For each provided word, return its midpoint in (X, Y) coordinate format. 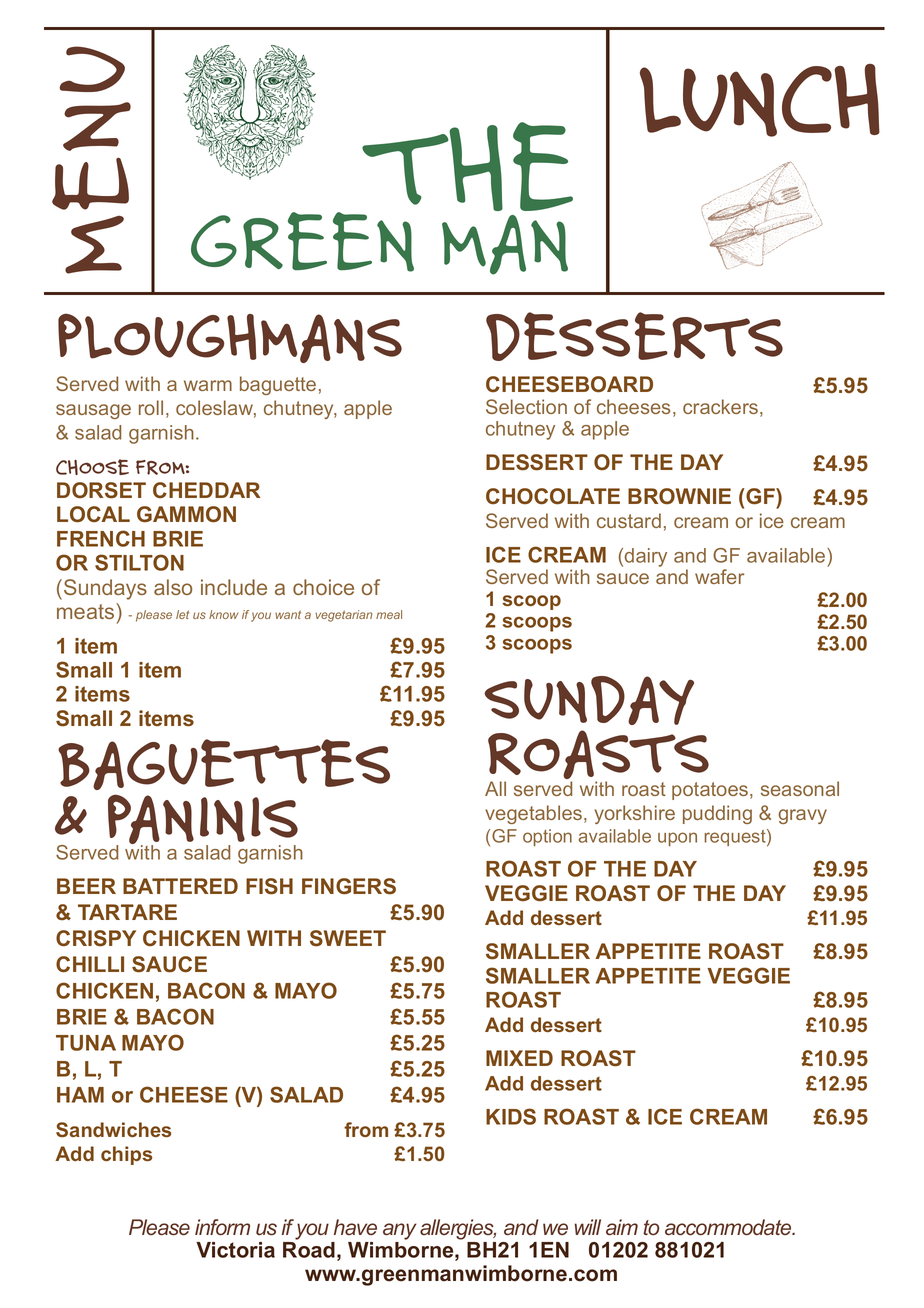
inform (222, 1227)
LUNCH (760, 100)
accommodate (729, 1227)
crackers (722, 408)
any (400, 1231)
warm (208, 385)
